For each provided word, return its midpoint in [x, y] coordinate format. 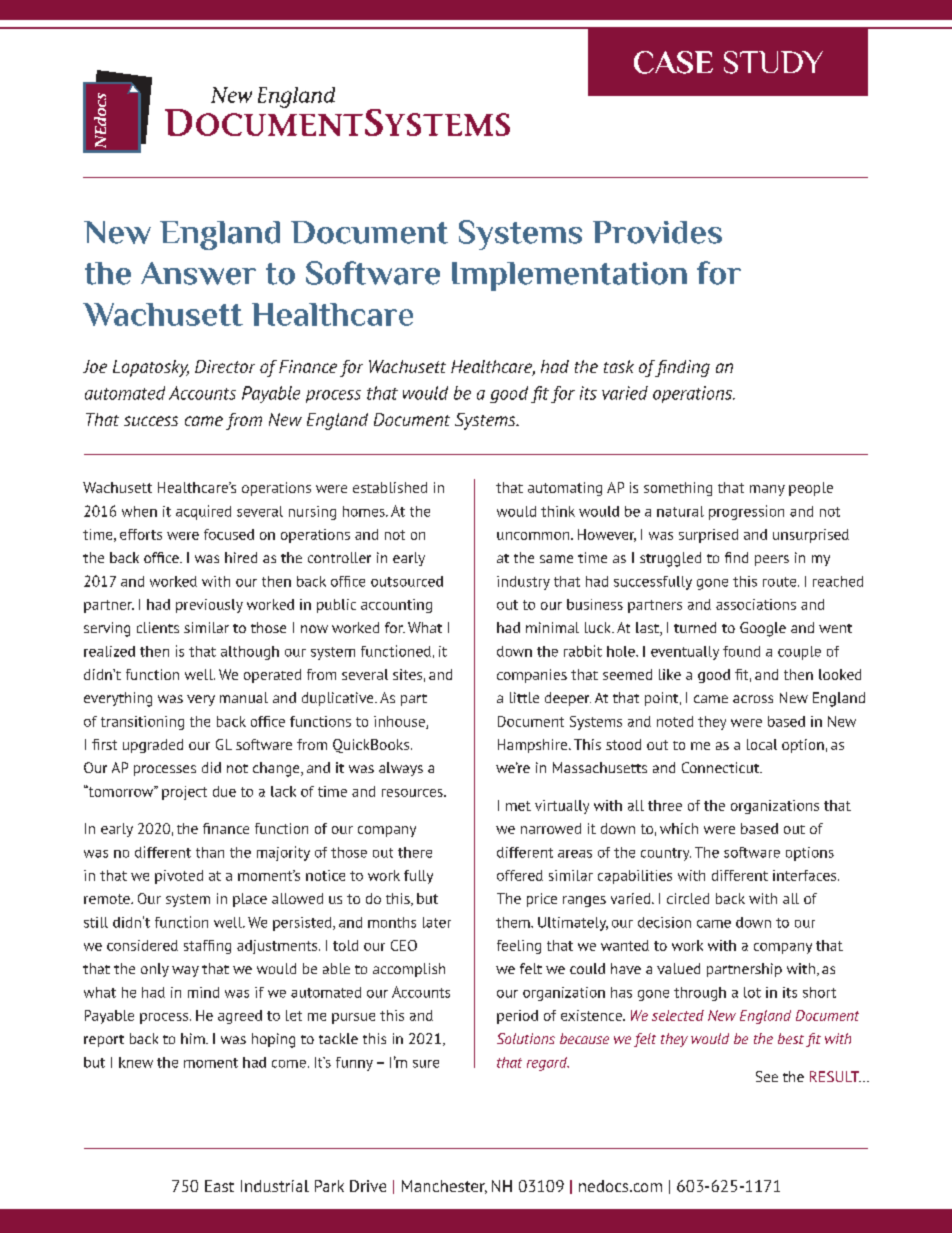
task [619, 366]
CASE [673, 62]
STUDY [773, 62]
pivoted [179, 877]
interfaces [806, 875]
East [219, 1186]
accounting [396, 606]
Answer [198, 273]
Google [763, 629]
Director [225, 366]
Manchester [444, 1187]
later [437, 922]
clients [158, 627]
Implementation [569, 276]
